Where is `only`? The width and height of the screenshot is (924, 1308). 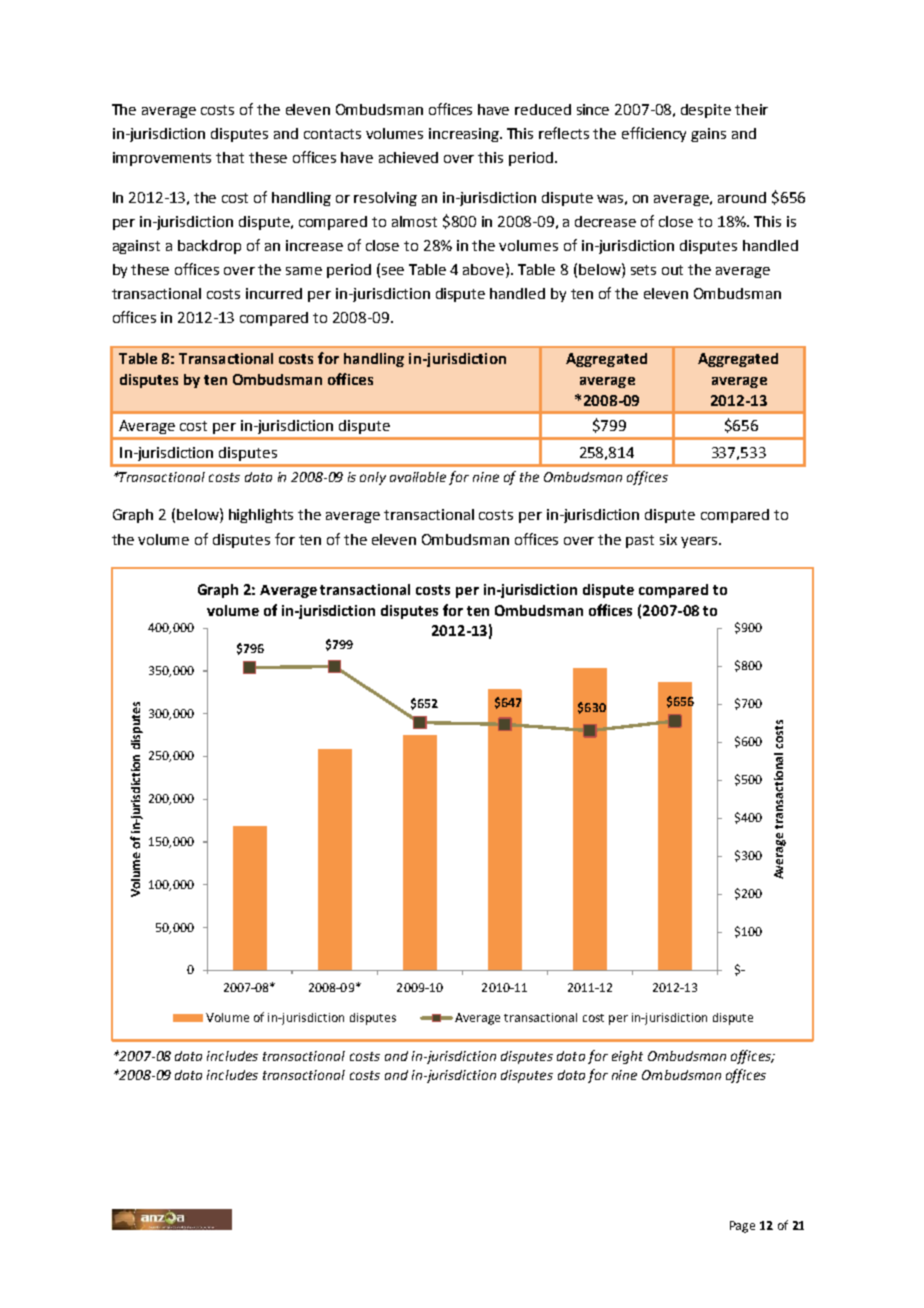
only is located at coordinates (373, 478).
